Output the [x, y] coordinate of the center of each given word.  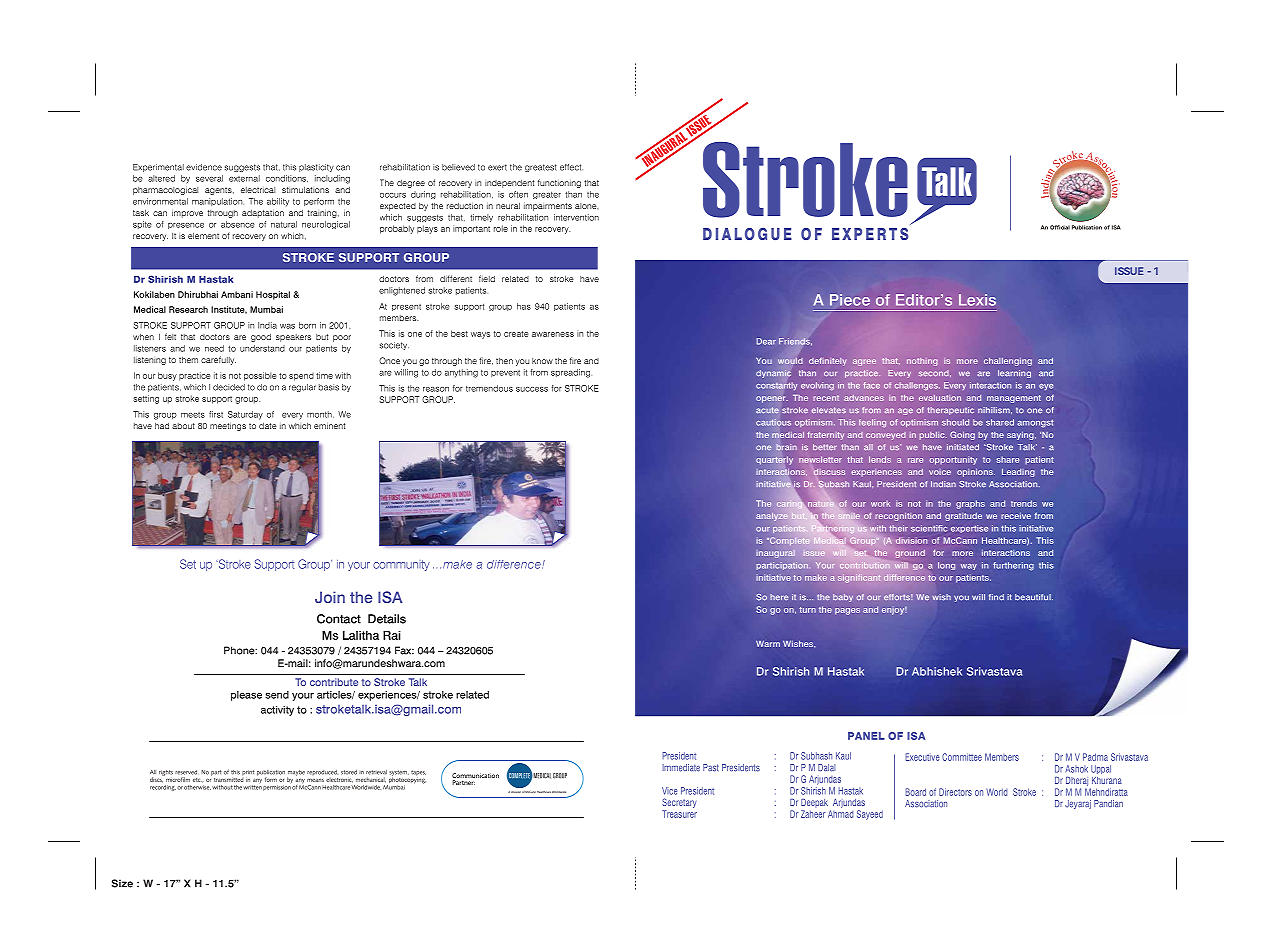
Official [1060, 227]
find [996, 597]
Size [122, 883]
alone [586, 206]
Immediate [681, 768]
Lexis [977, 300]
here [779, 597]
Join [330, 597]
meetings [228, 427]
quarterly [774, 460]
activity [277, 711]
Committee [962, 757]
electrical [258, 190]
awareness [553, 334]
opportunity [953, 460]
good [261, 338]
